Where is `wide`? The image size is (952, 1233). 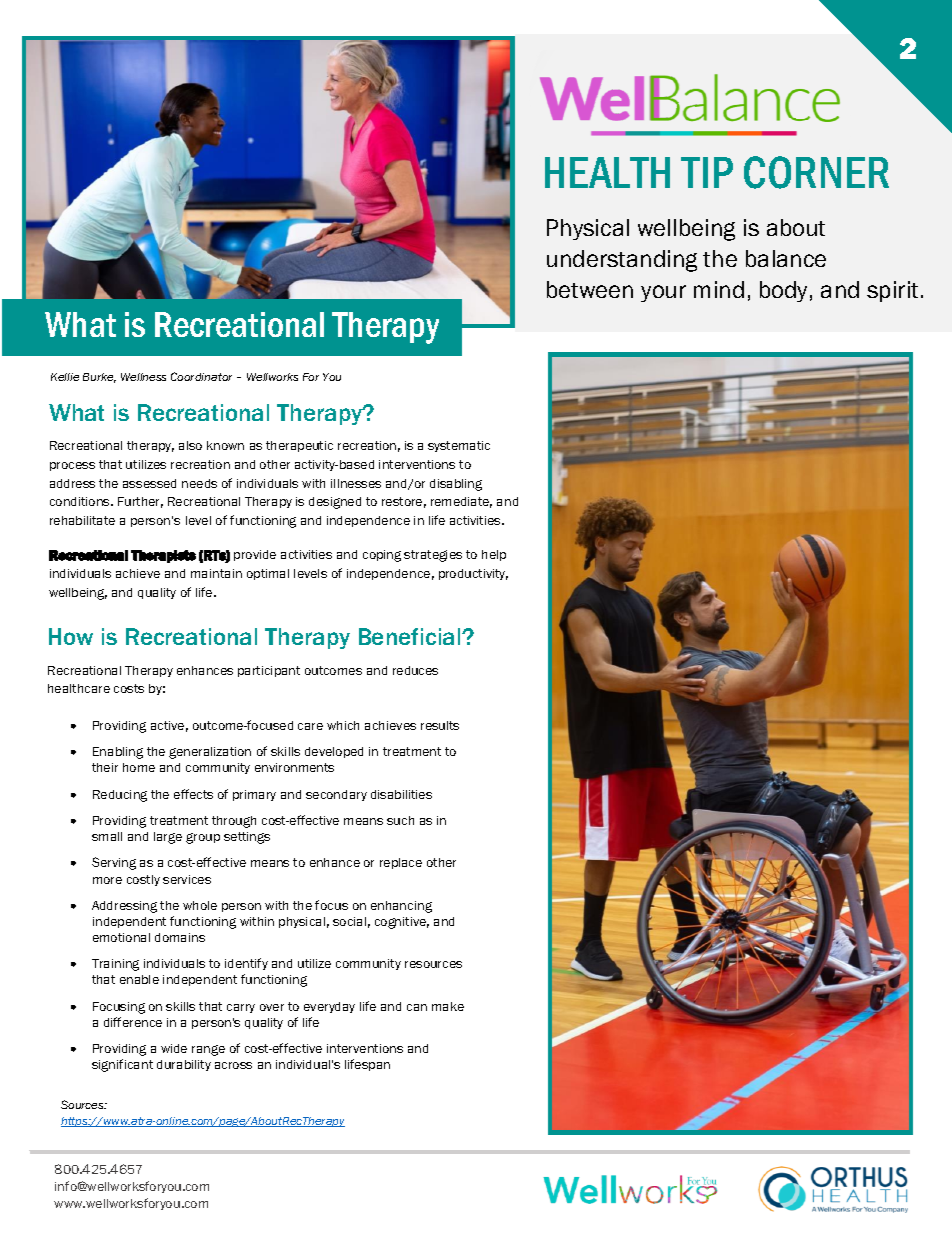
wide is located at coordinates (174, 1048).
